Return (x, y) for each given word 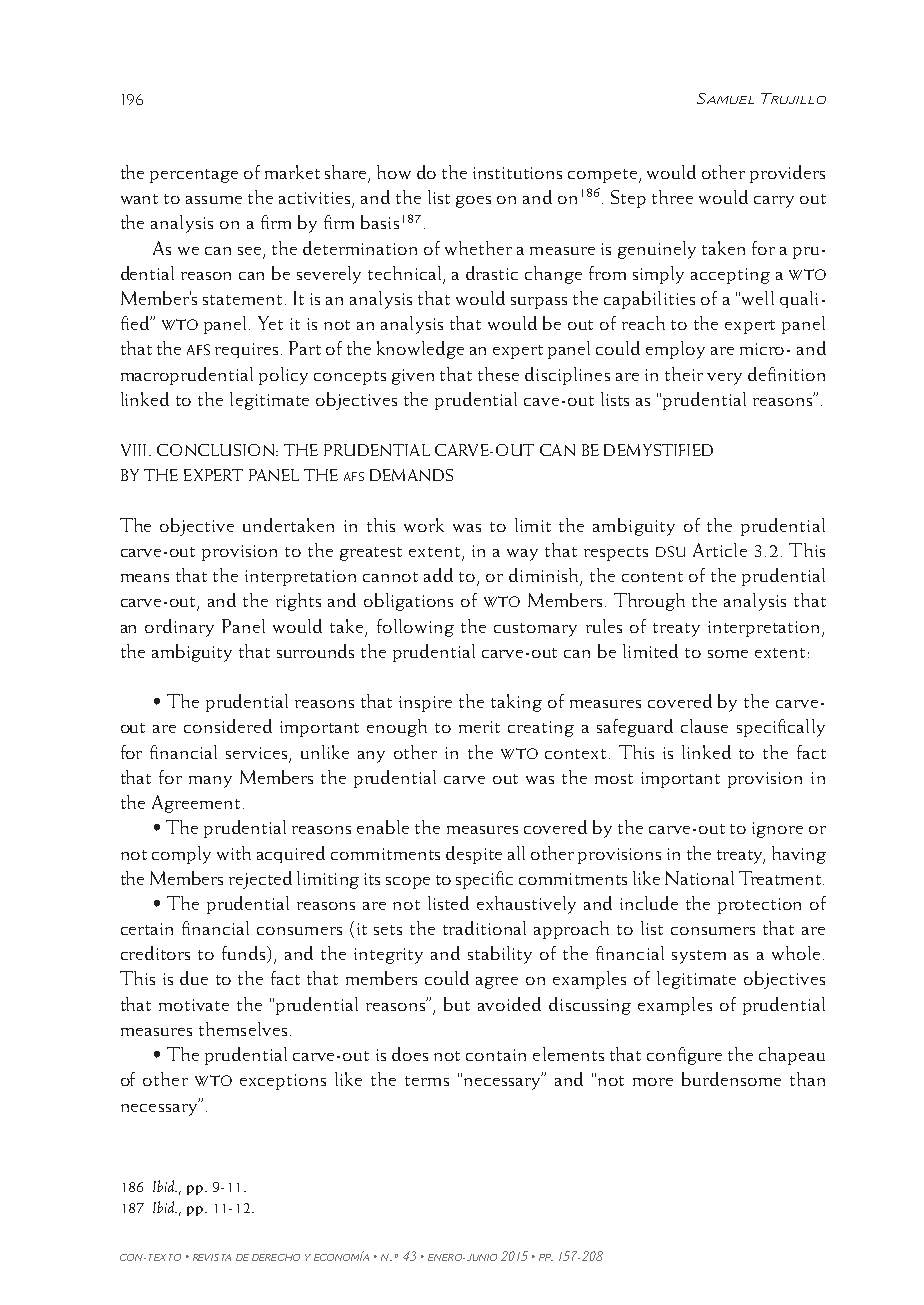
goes (473, 202)
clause (704, 726)
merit (479, 727)
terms (427, 1081)
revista (212, 1257)
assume (214, 200)
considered (228, 726)
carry (774, 202)
